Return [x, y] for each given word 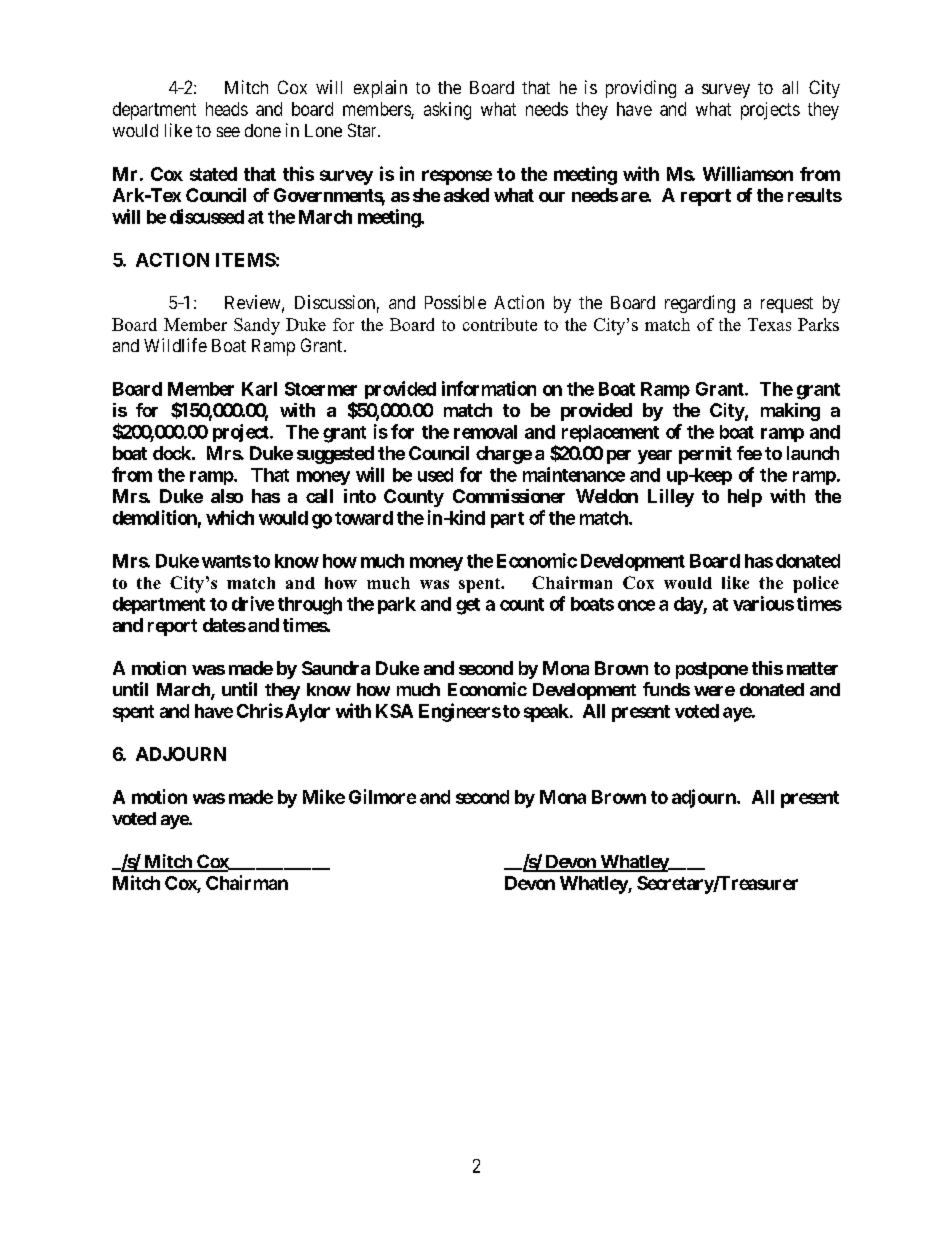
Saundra [336, 668]
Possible [455, 302]
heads [227, 109]
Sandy [257, 326]
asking [447, 111]
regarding [700, 304]
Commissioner [509, 496]
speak [547, 713]
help [745, 498]
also [227, 496]
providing [641, 89]
